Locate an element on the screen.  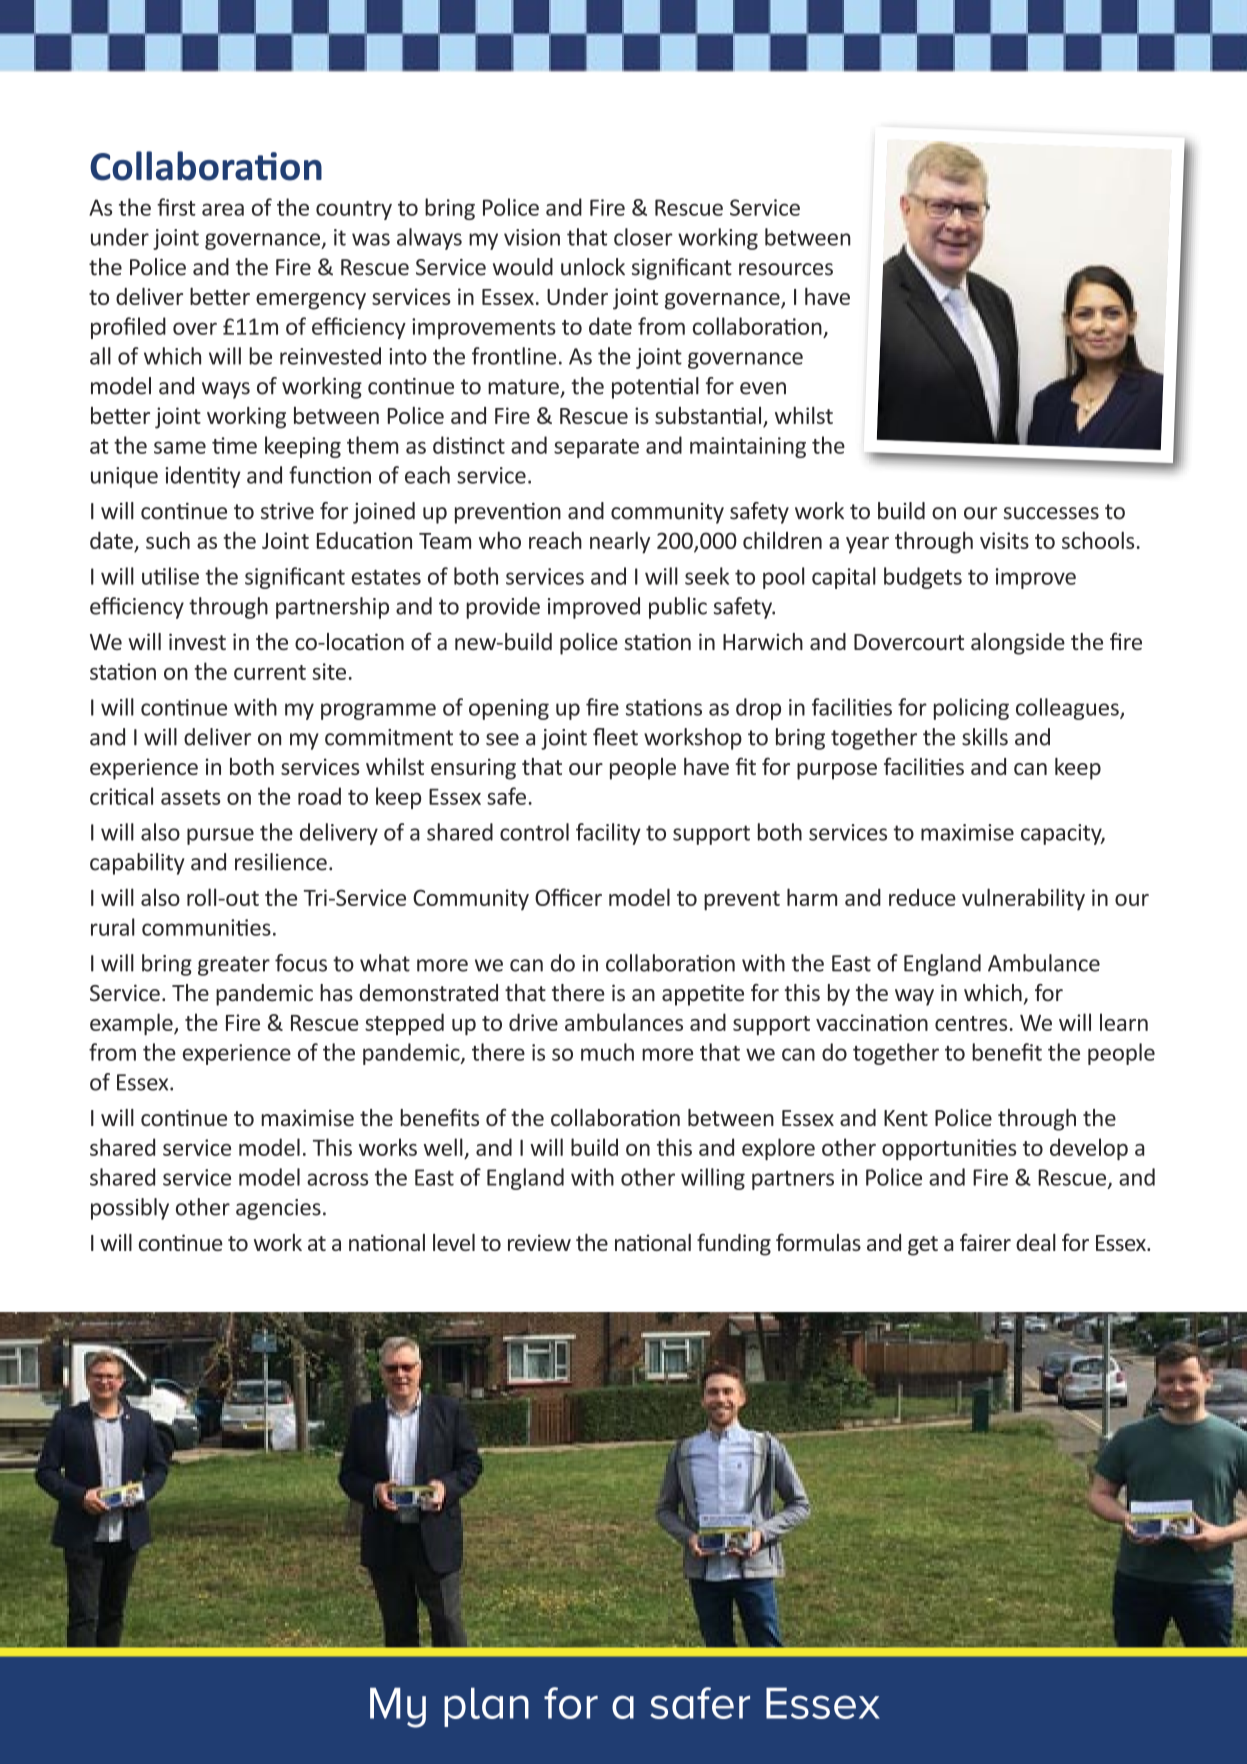
plan is located at coordinates (486, 1707).
